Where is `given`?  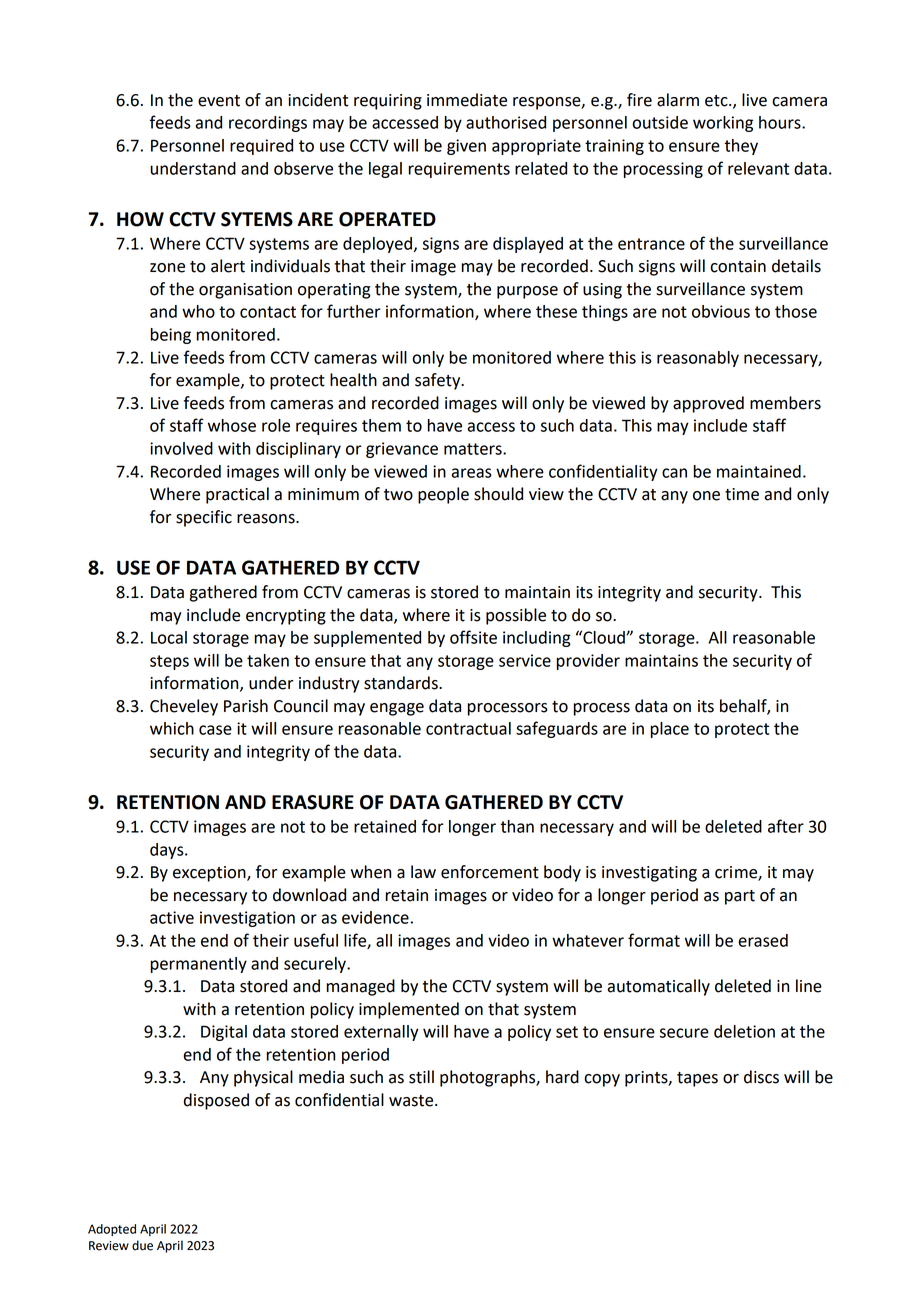
given is located at coordinates (466, 147).
